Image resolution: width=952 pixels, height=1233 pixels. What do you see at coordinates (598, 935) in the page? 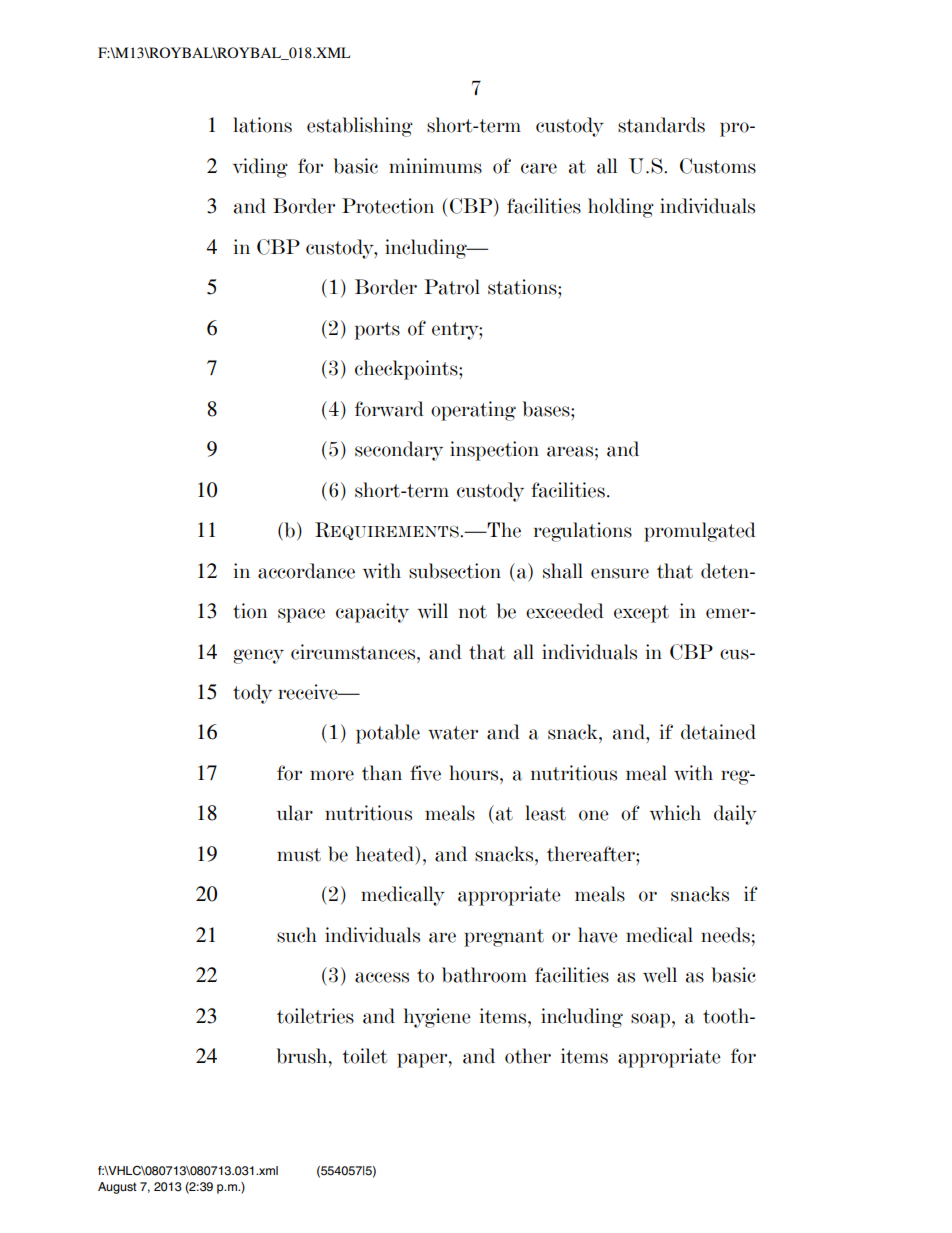
I see `have` at bounding box center [598, 935].
